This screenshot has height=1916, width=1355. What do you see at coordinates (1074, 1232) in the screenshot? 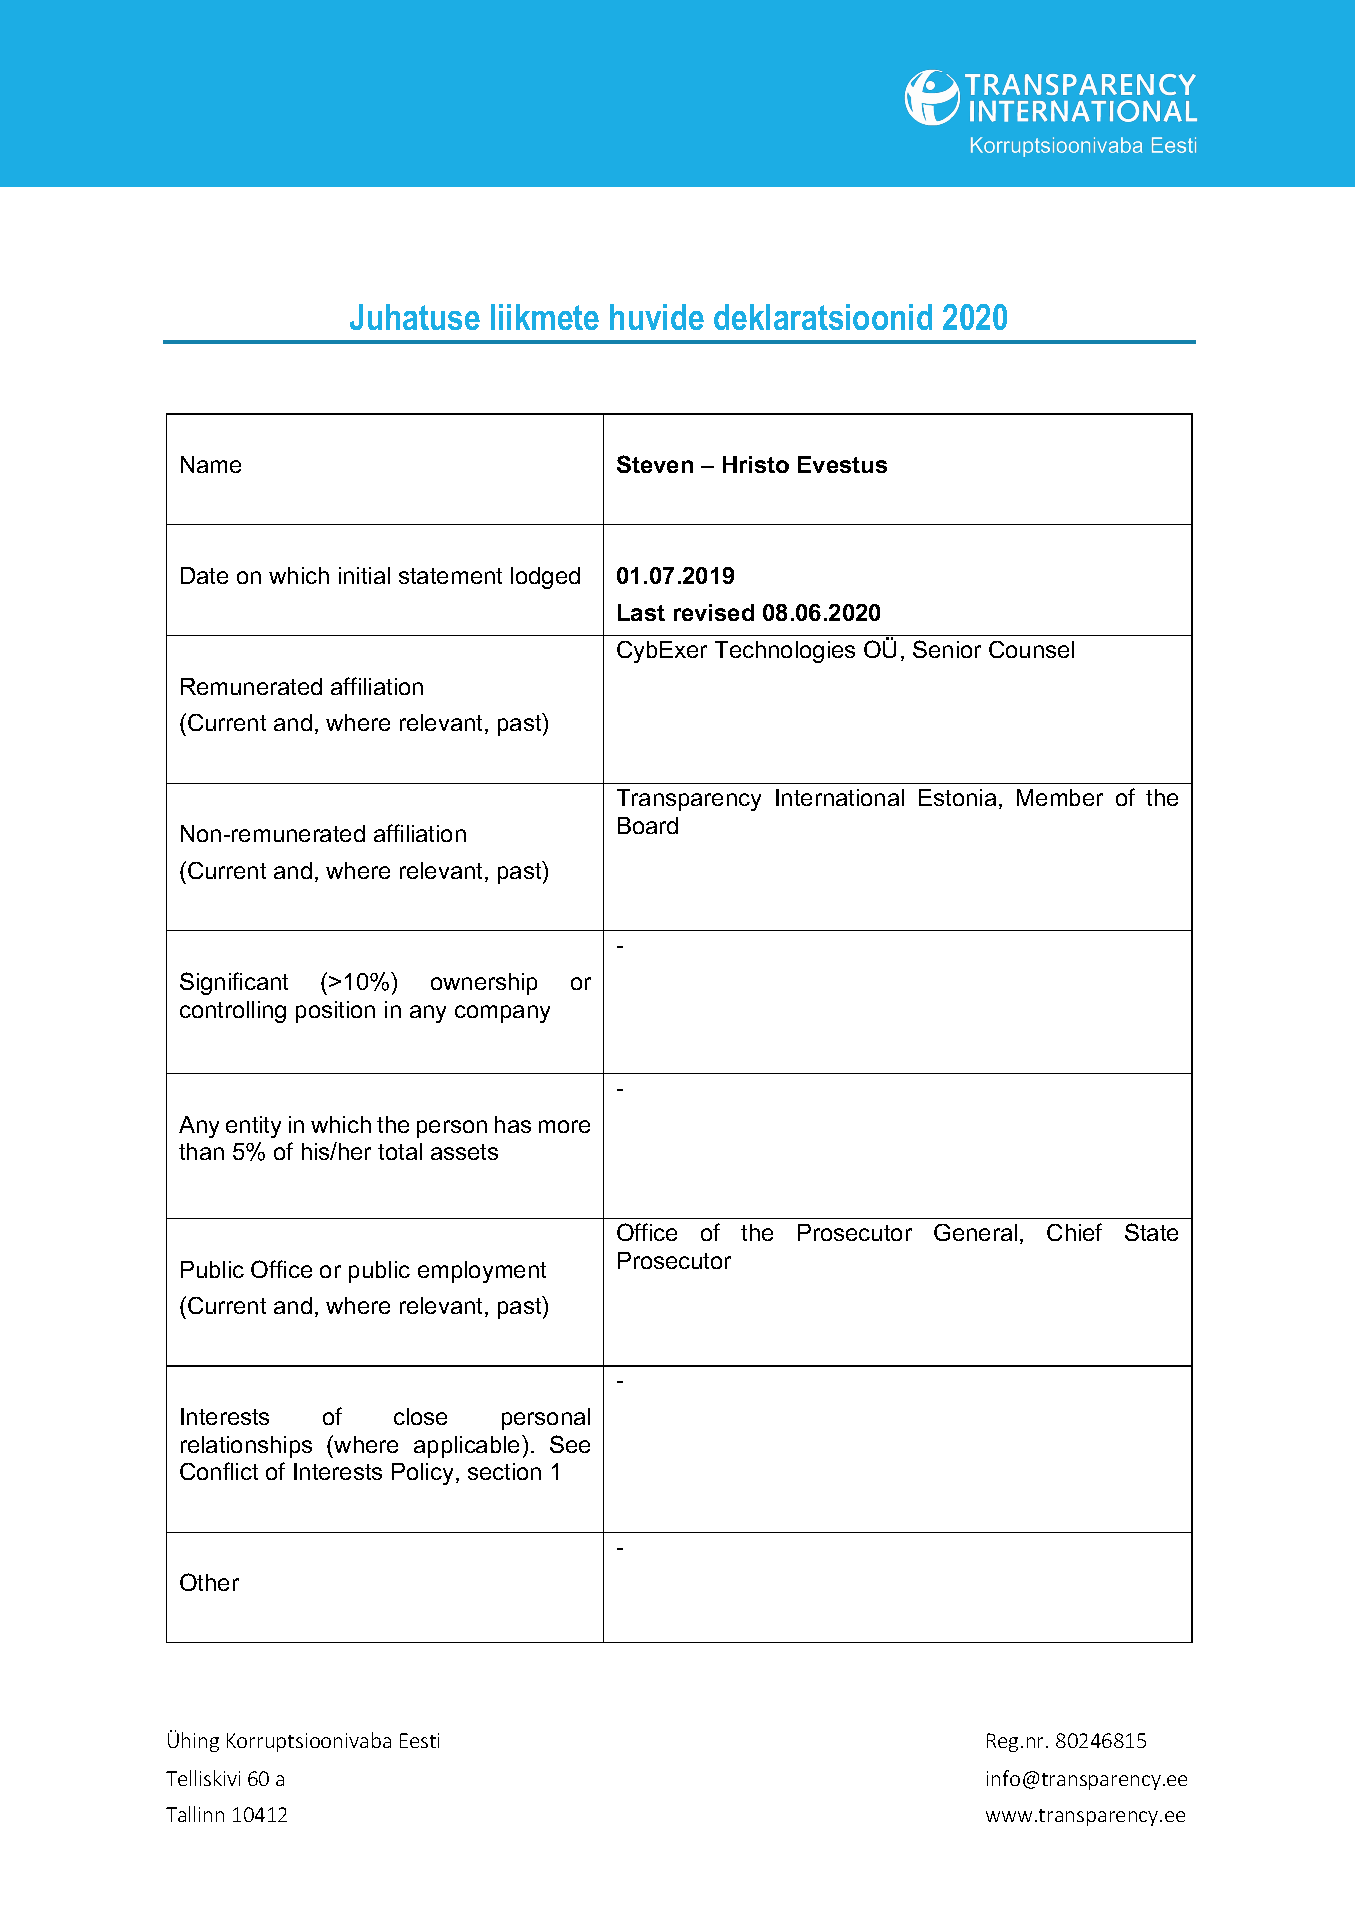
I see `Chief` at bounding box center [1074, 1232].
